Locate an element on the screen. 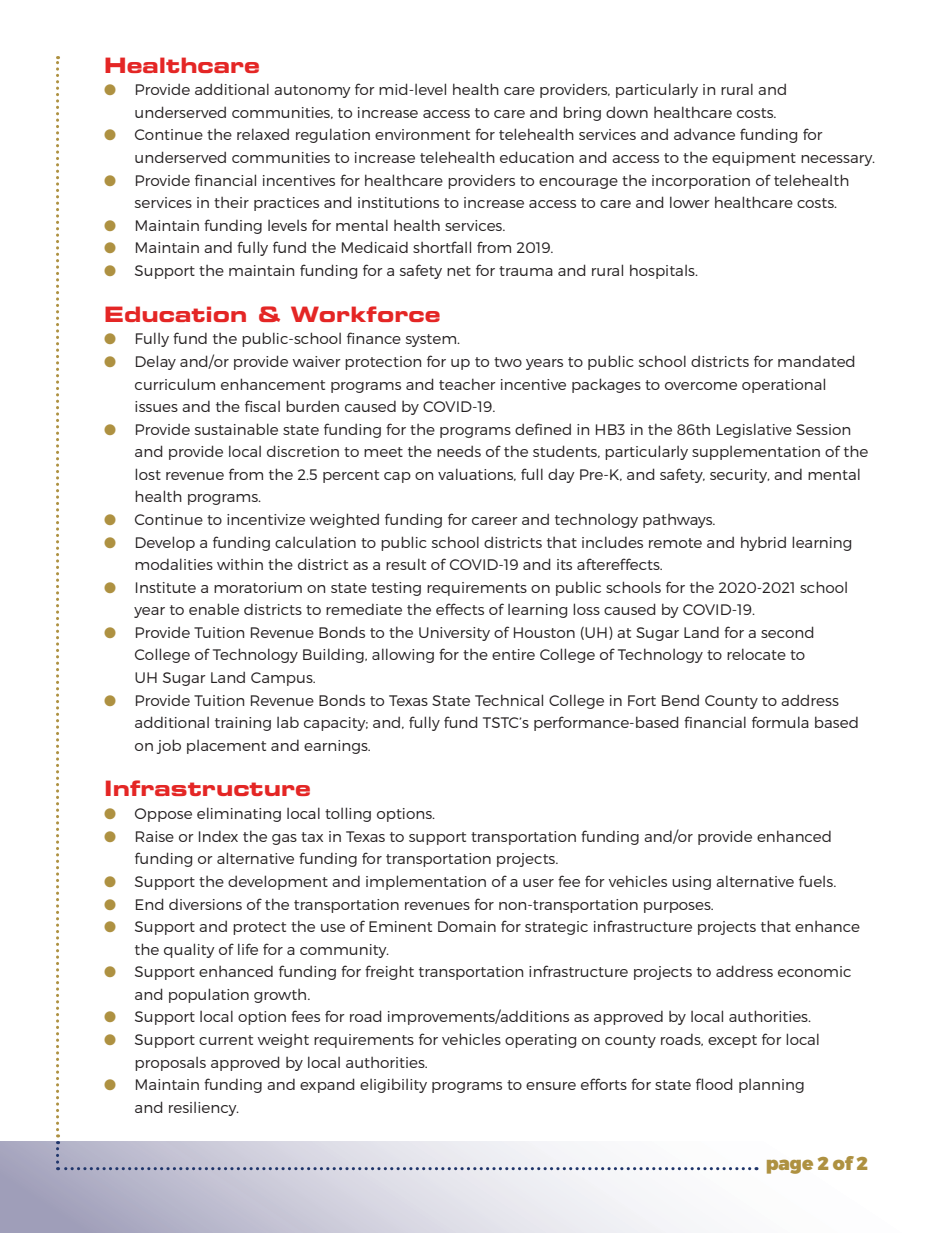 Image resolution: width=952 pixels, height=1233 pixels. supplementation is located at coordinates (756, 453).
